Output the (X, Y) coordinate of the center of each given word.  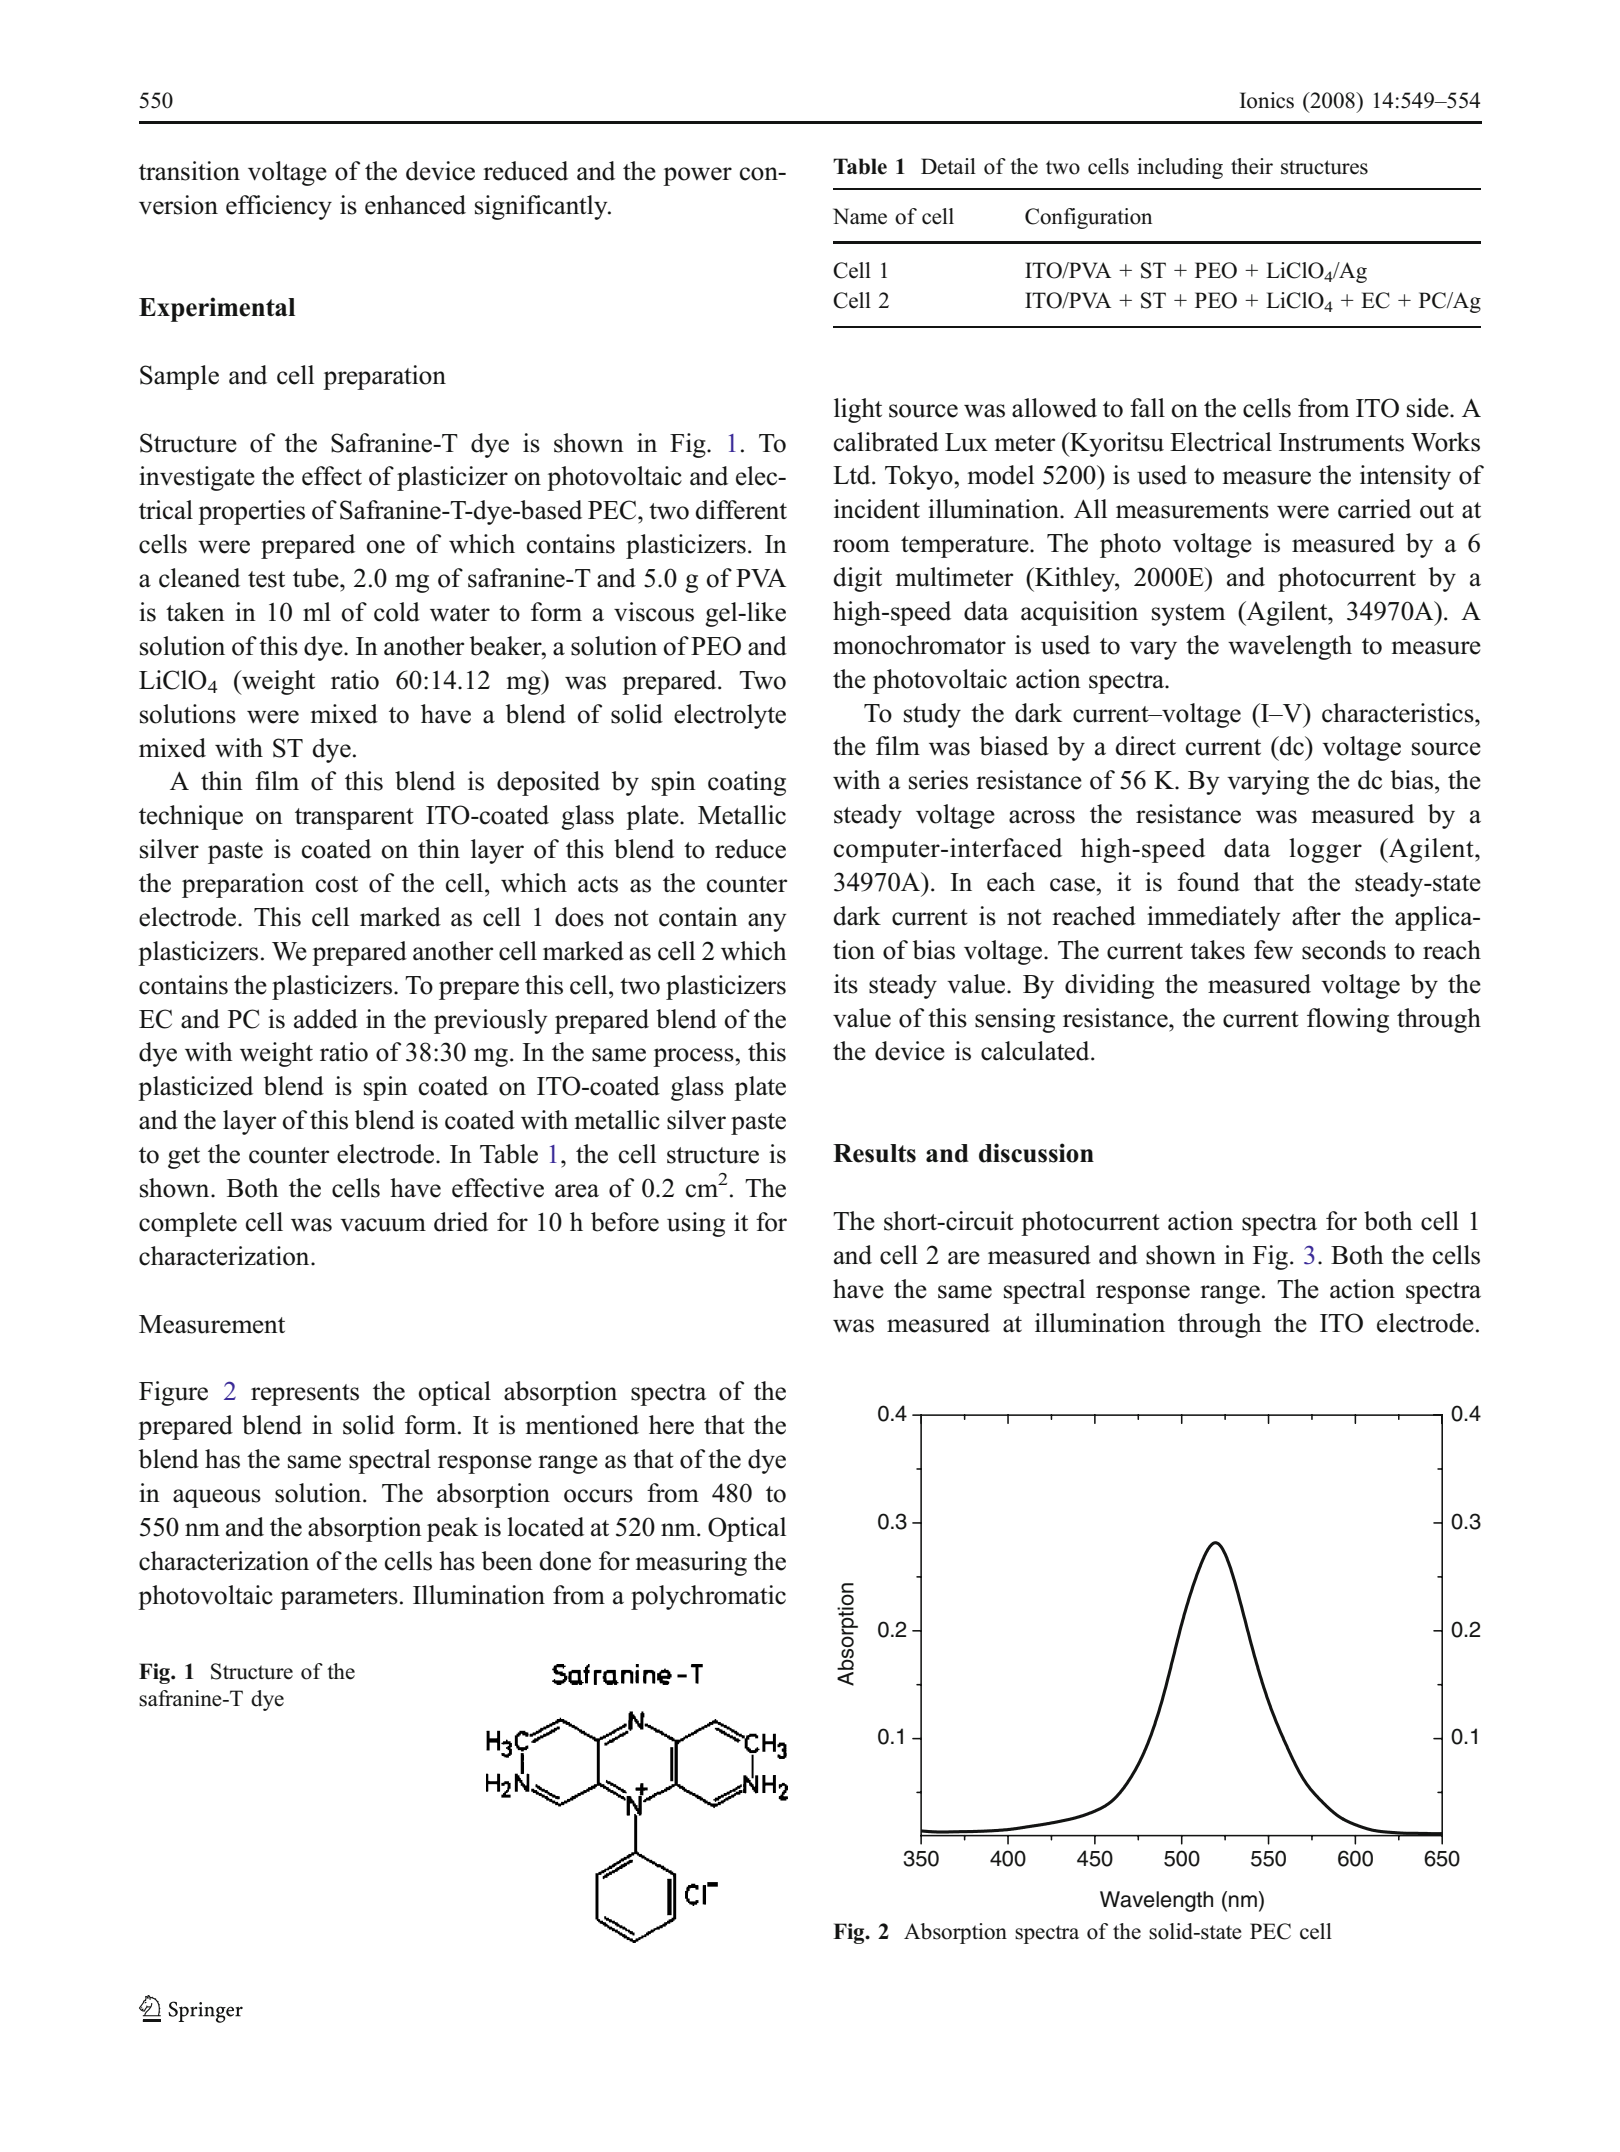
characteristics (1399, 713)
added (326, 1019)
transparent (354, 819)
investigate (197, 478)
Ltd (853, 475)
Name (860, 216)
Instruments (1341, 442)
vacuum (383, 1225)
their (1252, 166)
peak (452, 1529)
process (694, 1057)
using (696, 1224)
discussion (1036, 1153)
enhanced (415, 205)
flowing (1348, 1020)
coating (747, 783)
